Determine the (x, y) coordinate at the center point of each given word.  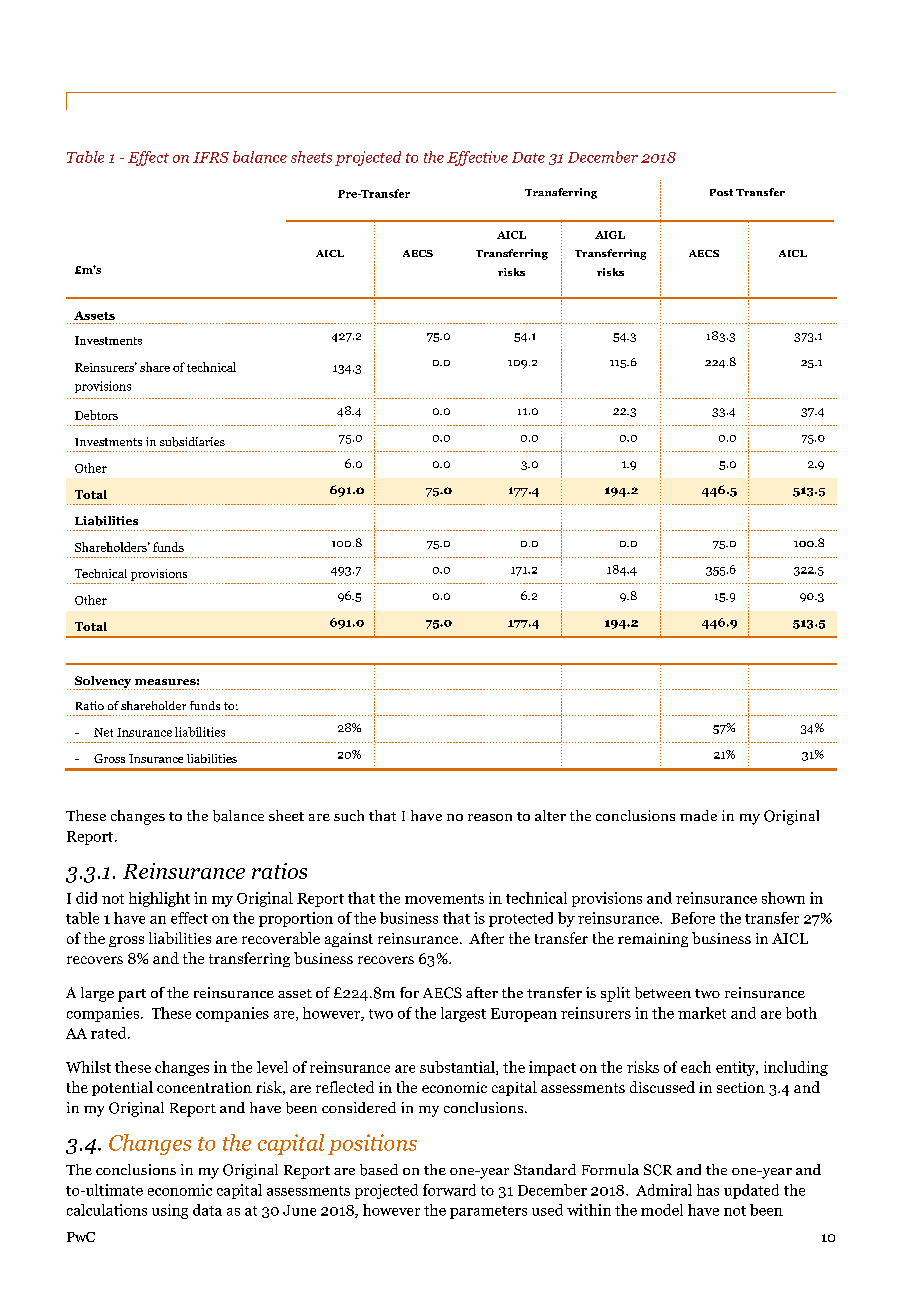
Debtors (96, 415)
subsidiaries (192, 442)
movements (444, 899)
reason (490, 817)
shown (783, 898)
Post (721, 192)
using (170, 1211)
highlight (159, 899)
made (698, 815)
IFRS (211, 157)
